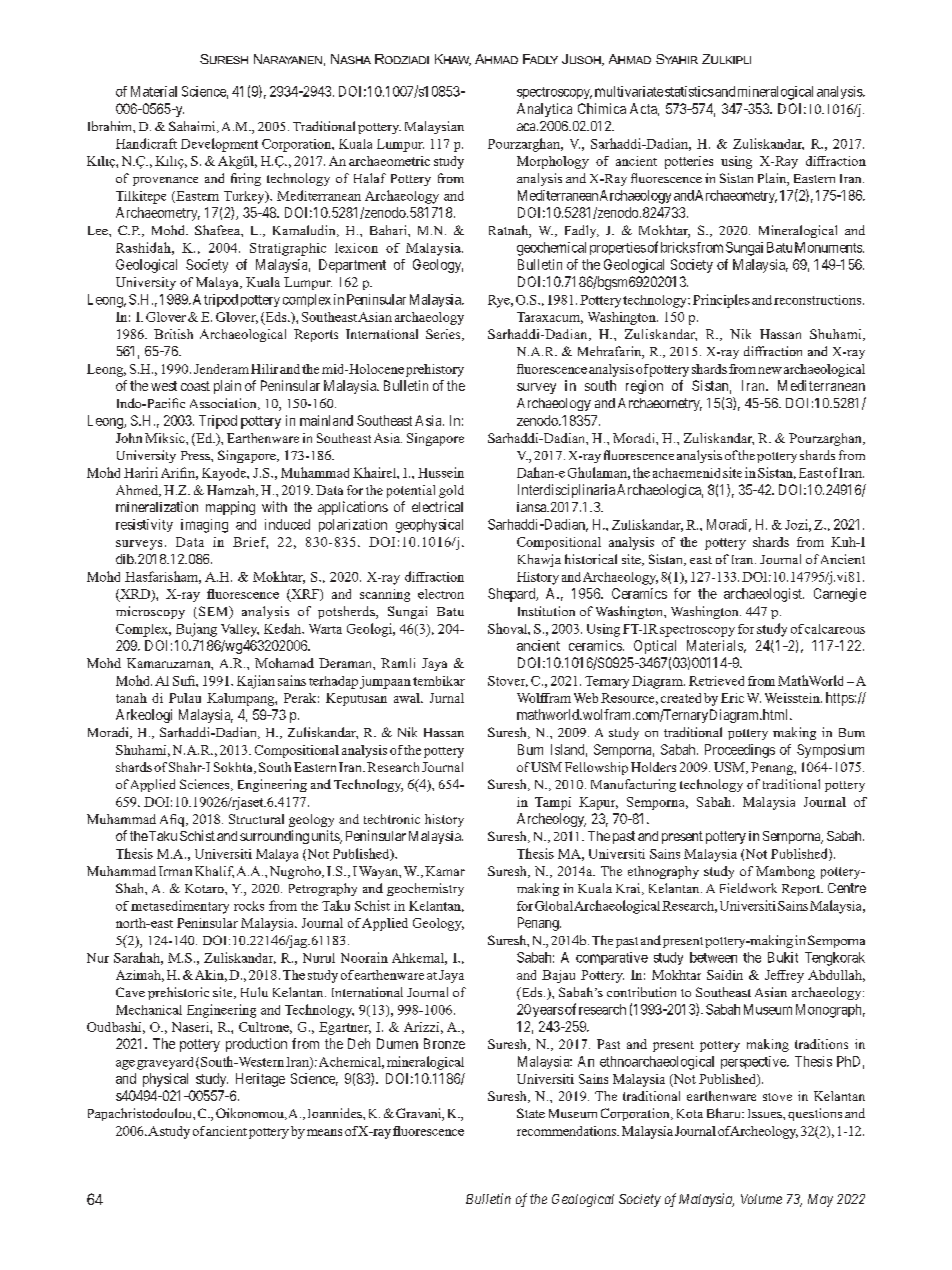 The image size is (952, 1270). Describe the element at coordinates (761, 1199) in the image. I see `Volume` at that location.
